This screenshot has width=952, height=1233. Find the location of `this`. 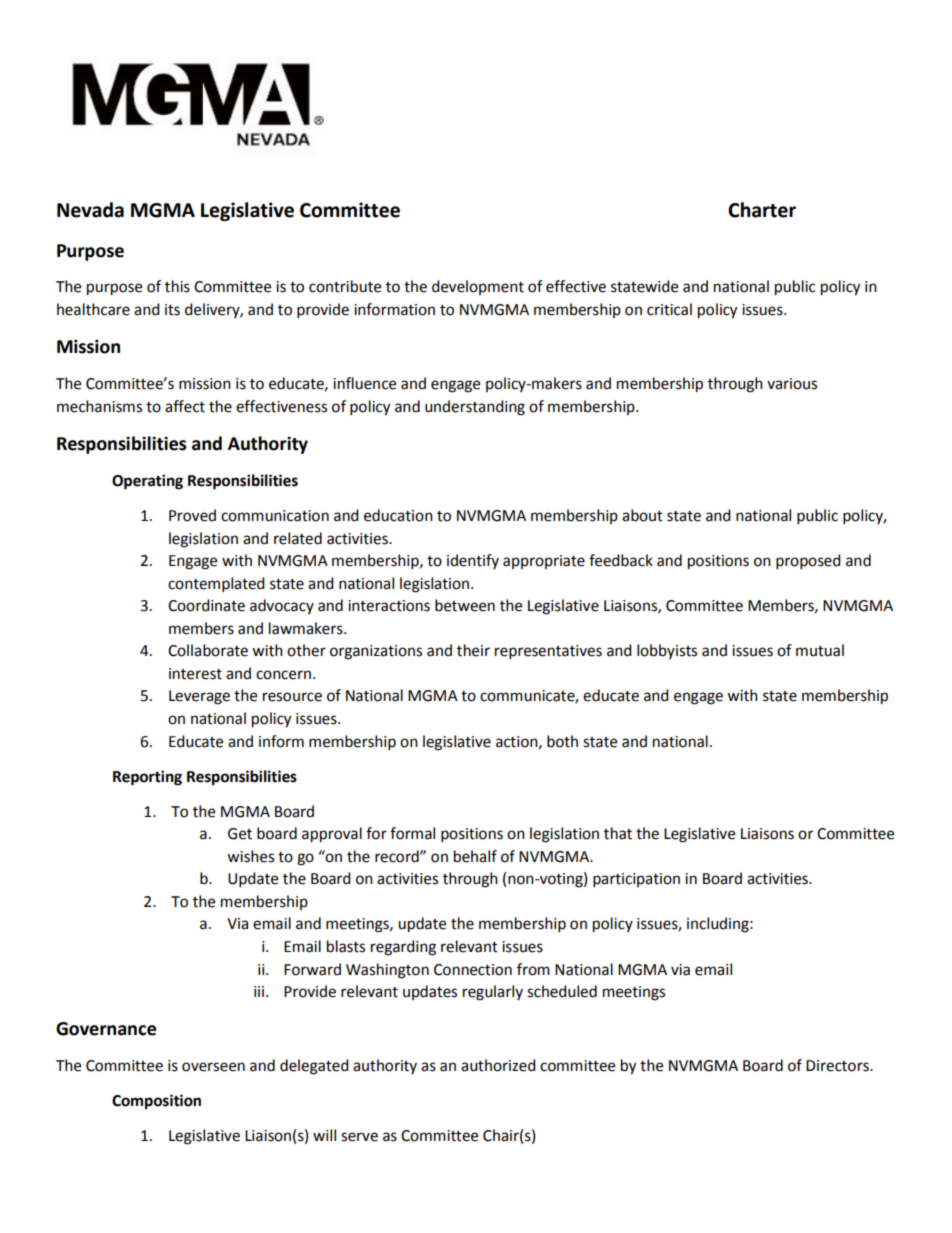

this is located at coordinates (177, 286).
